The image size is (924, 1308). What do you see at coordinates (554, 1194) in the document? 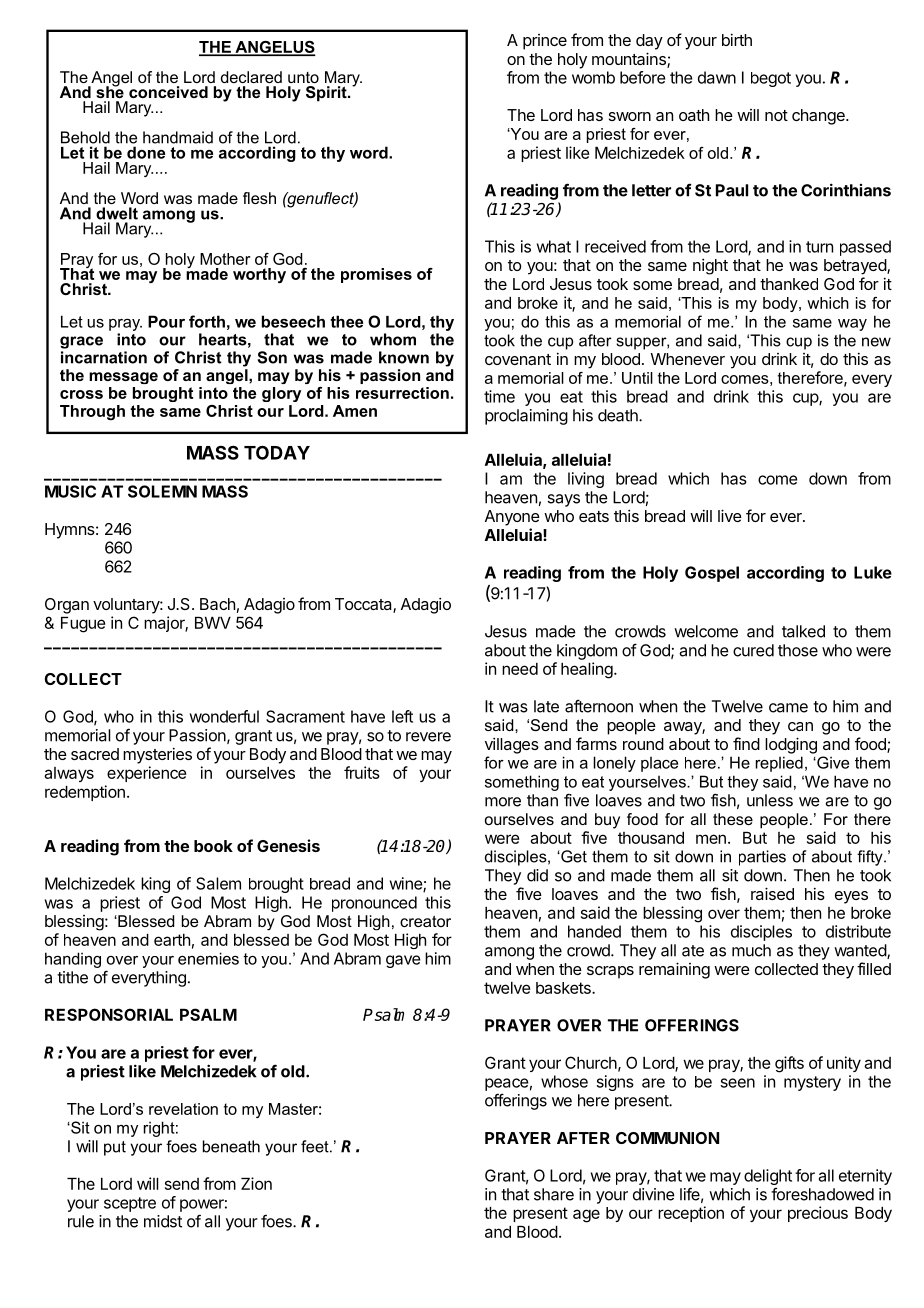
I see `share` at bounding box center [554, 1194].
